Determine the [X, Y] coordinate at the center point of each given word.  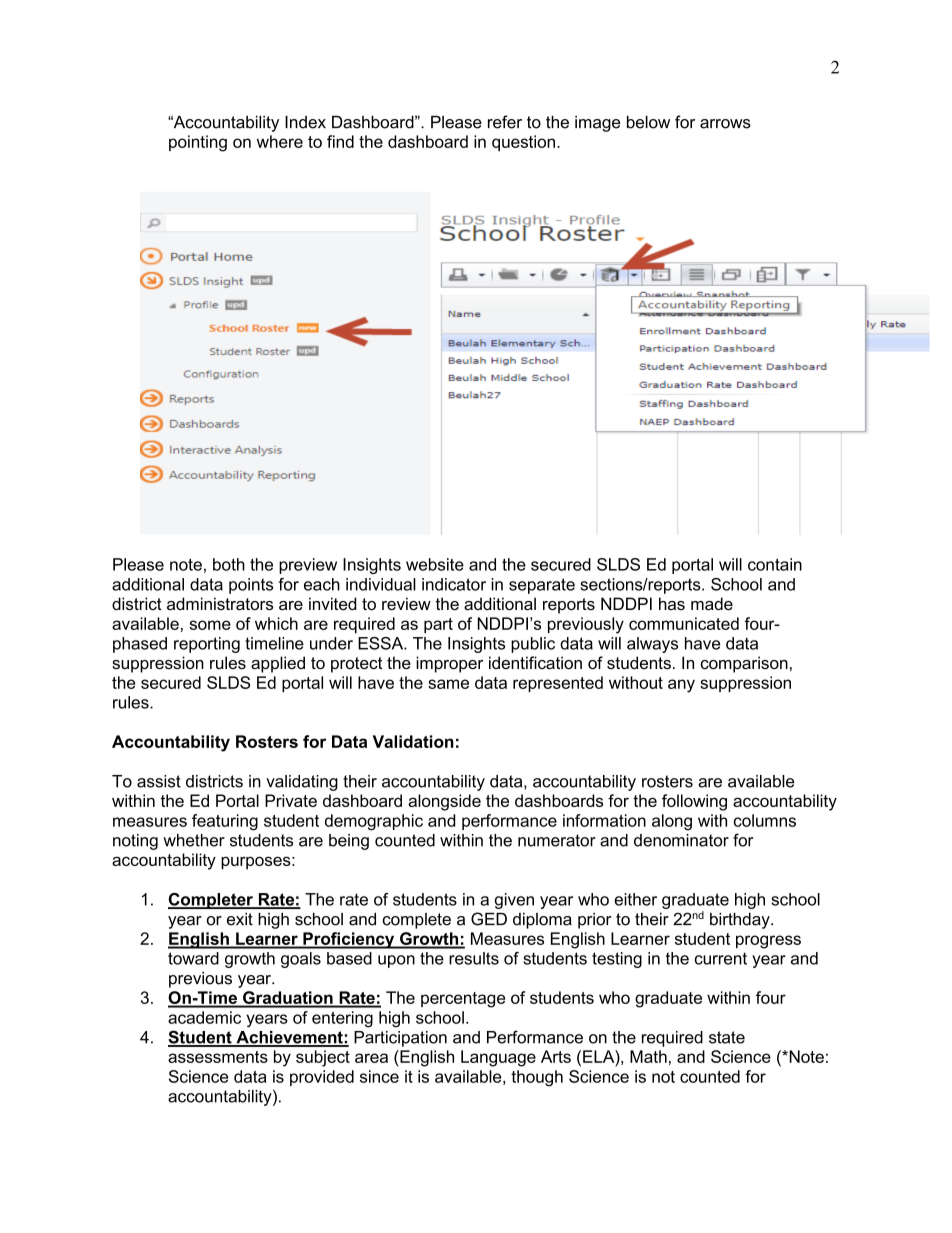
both [229, 564]
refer [505, 122]
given [514, 901]
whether [194, 840]
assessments [218, 1057]
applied [278, 664]
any [681, 686]
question [523, 143]
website [435, 564]
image [598, 124]
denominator [681, 840]
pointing [198, 143]
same [448, 684]
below [648, 122]
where [280, 141]
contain [775, 564]
